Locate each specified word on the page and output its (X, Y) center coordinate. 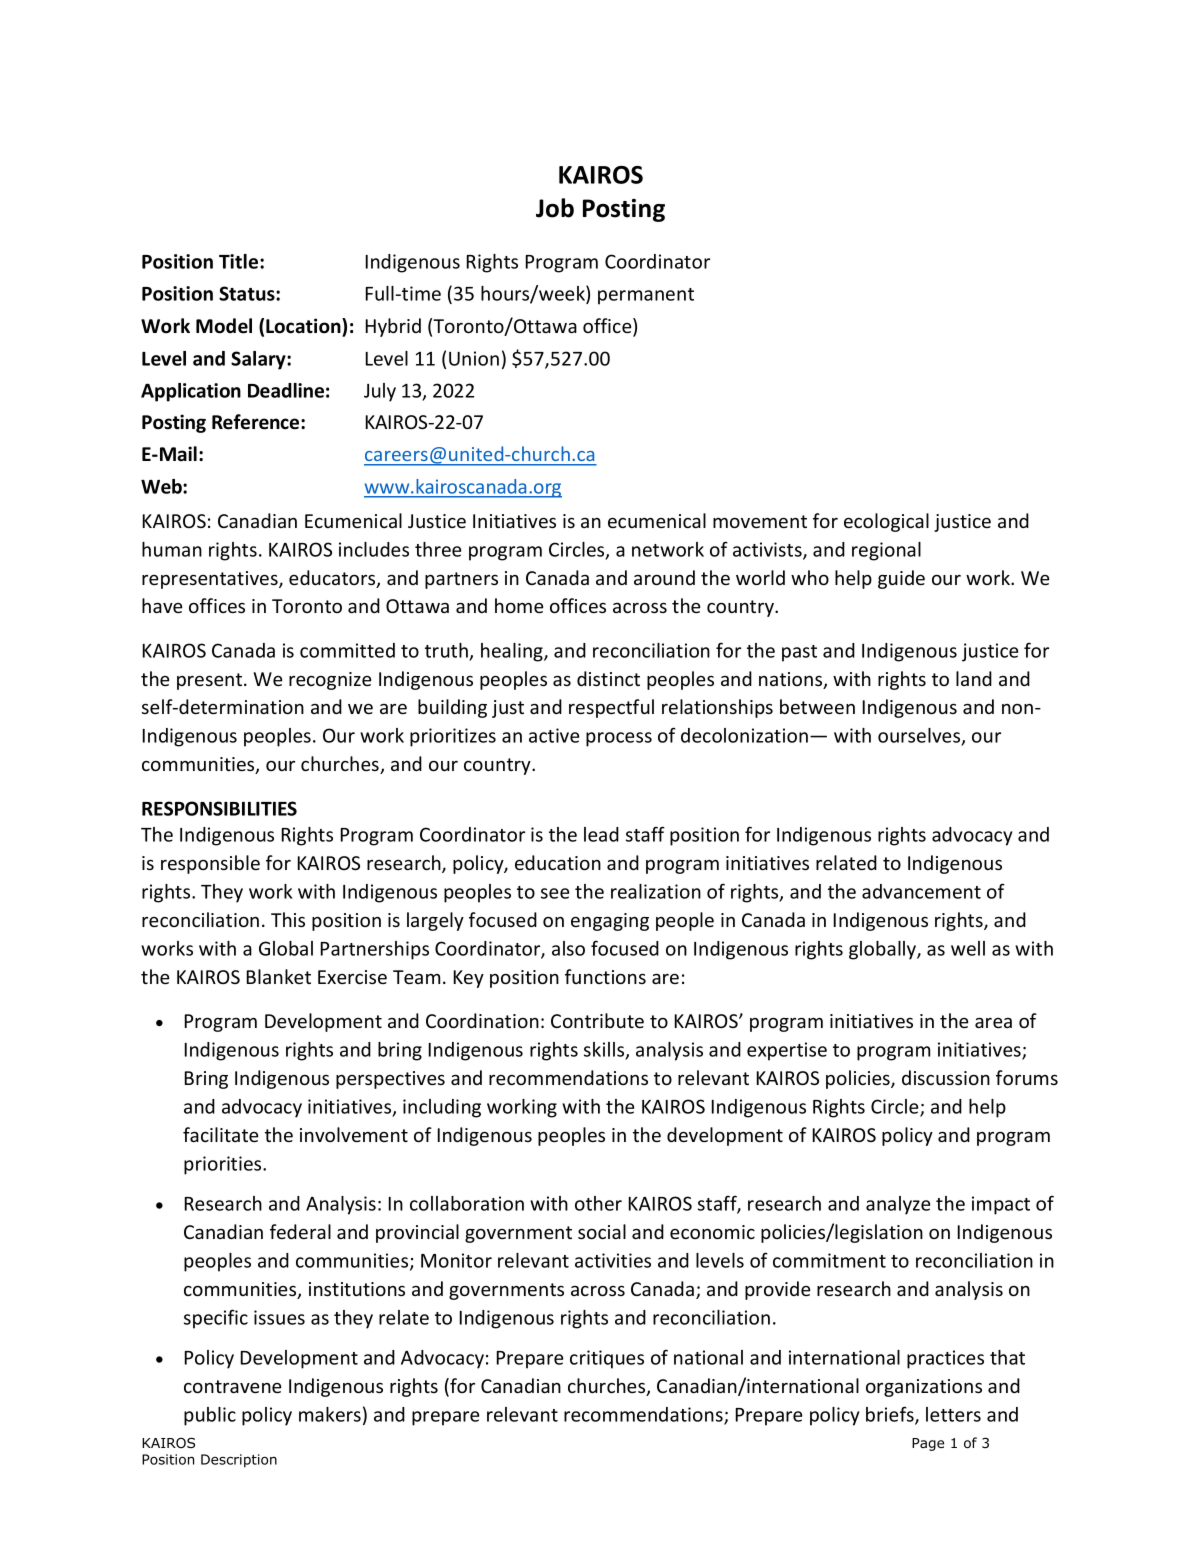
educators (333, 579)
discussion (946, 1077)
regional (886, 551)
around (664, 577)
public (210, 1416)
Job (555, 208)
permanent (646, 296)
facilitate (220, 1134)
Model (224, 326)
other (598, 1203)
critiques (607, 1359)
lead (601, 834)
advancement (921, 891)
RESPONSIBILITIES (219, 808)
